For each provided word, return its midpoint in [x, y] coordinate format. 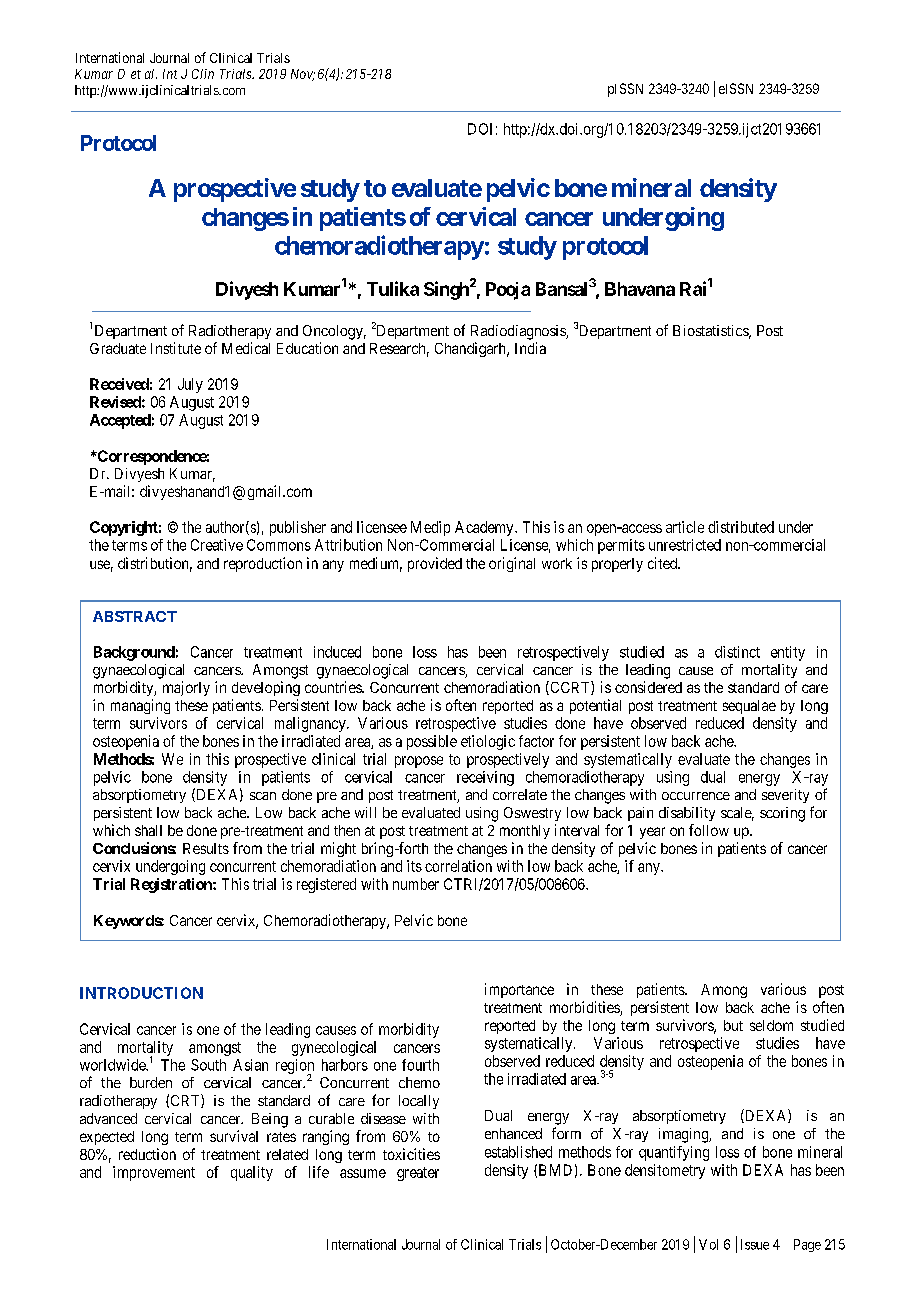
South [208, 1065]
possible [432, 742]
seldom [771, 1025]
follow [709, 830]
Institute [176, 348]
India [530, 348]
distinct [737, 652]
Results [206, 848]
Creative [217, 545]
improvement [154, 1173]
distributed [741, 527]
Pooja [508, 291]
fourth [420, 1065]
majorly [186, 688]
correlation [458, 866]
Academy [485, 528]
